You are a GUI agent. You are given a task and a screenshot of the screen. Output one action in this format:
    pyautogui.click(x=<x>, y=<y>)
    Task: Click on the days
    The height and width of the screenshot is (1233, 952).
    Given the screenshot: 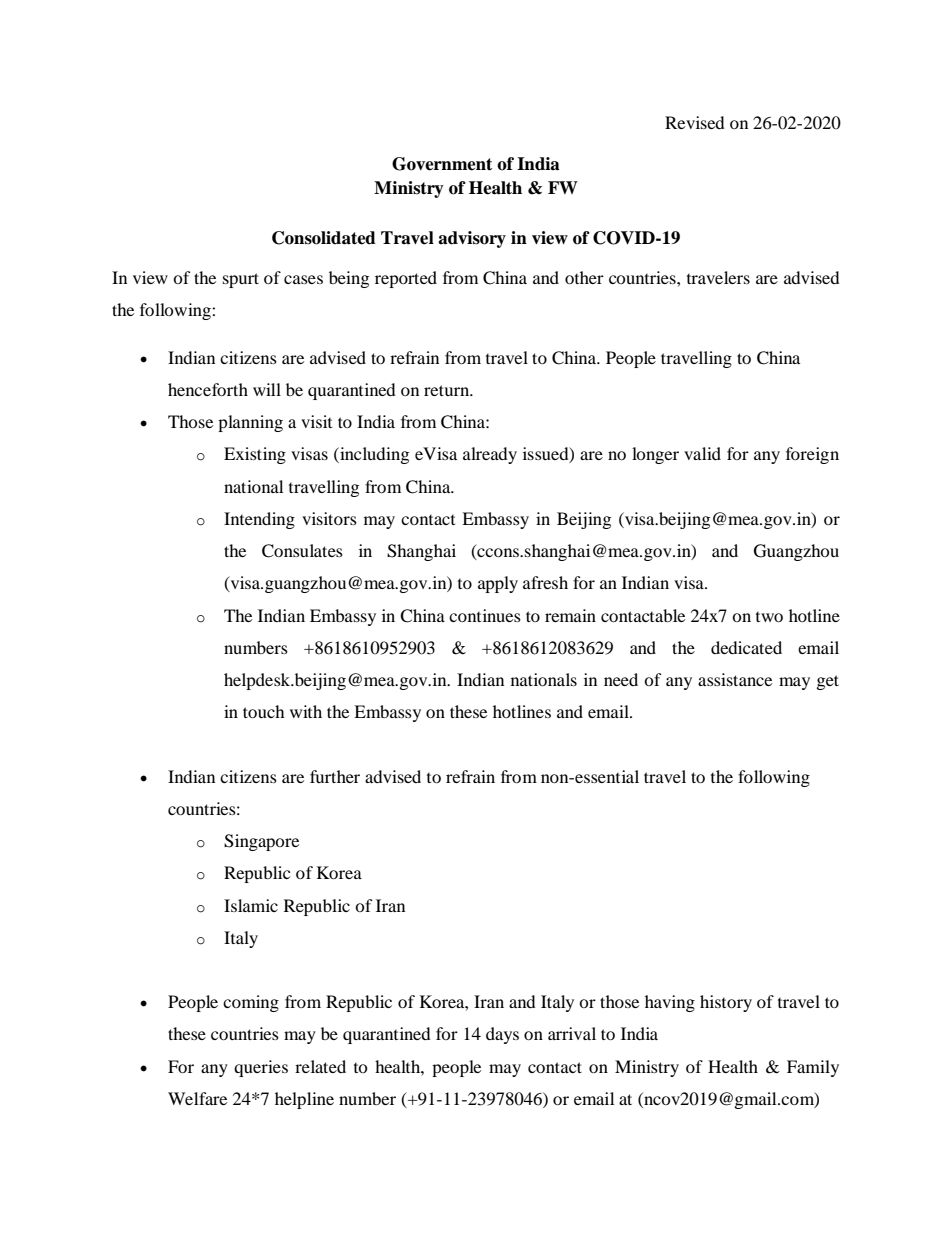 What is the action you would take?
    pyautogui.click(x=502, y=1035)
